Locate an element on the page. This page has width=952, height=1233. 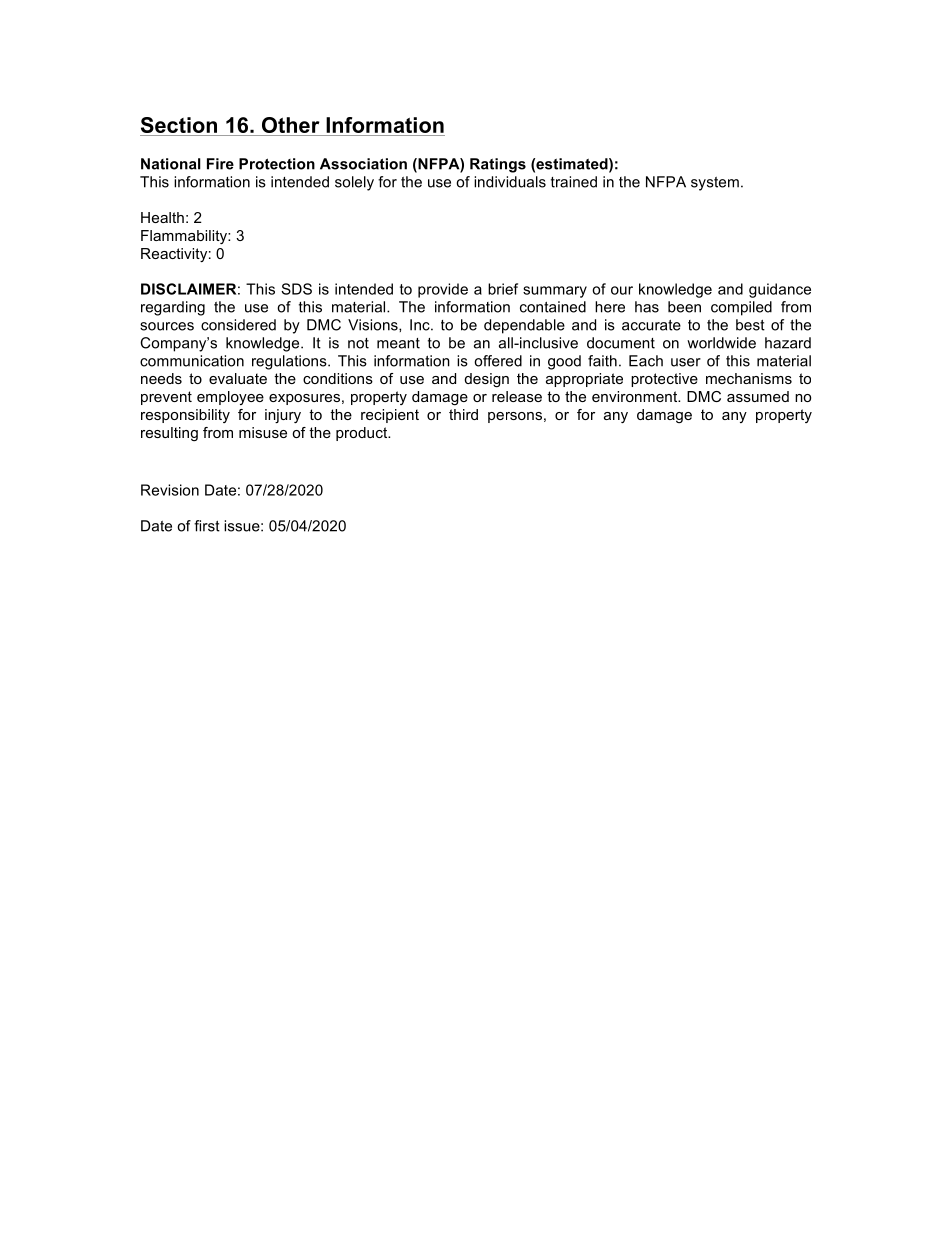
considered is located at coordinates (238, 325).
